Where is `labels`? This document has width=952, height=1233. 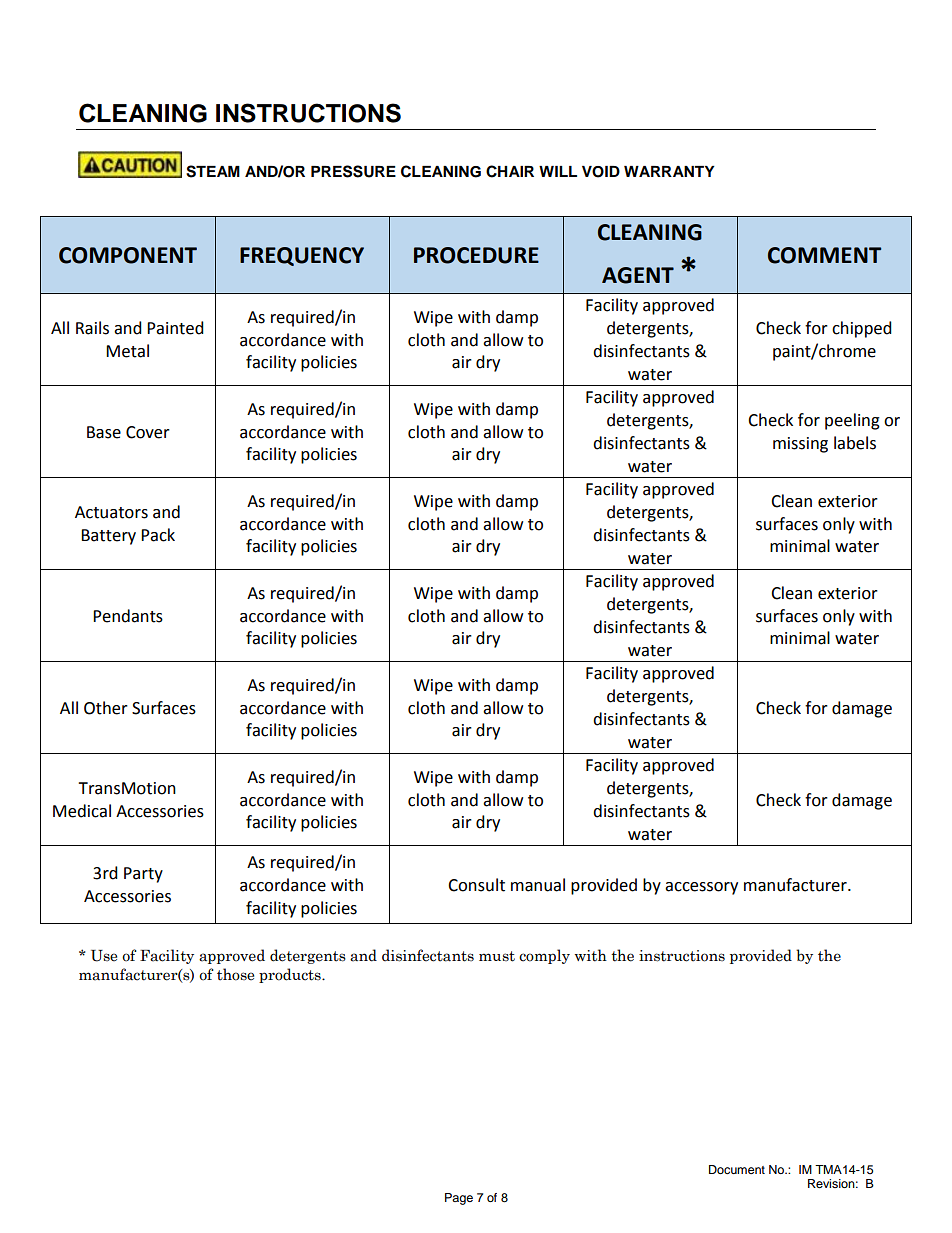
labels is located at coordinates (855, 443).
